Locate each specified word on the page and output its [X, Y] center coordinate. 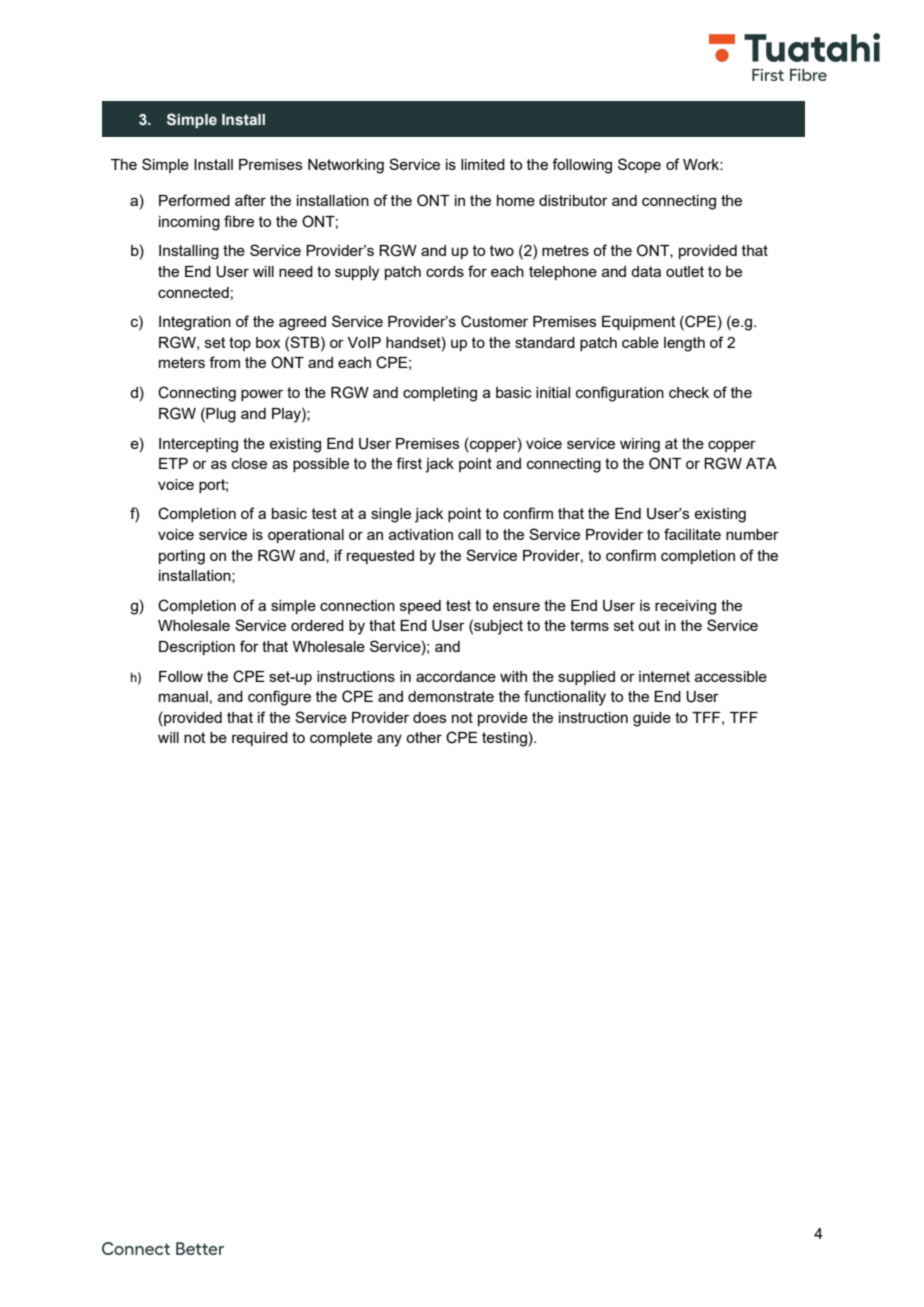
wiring [640, 445]
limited [483, 164]
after [250, 200]
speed [420, 607]
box [268, 342]
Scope [639, 165]
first [409, 463]
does [430, 717]
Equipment [639, 323]
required [260, 739]
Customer [494, 321]
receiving [685, 607]
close [249, 463]
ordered [317, 625]
